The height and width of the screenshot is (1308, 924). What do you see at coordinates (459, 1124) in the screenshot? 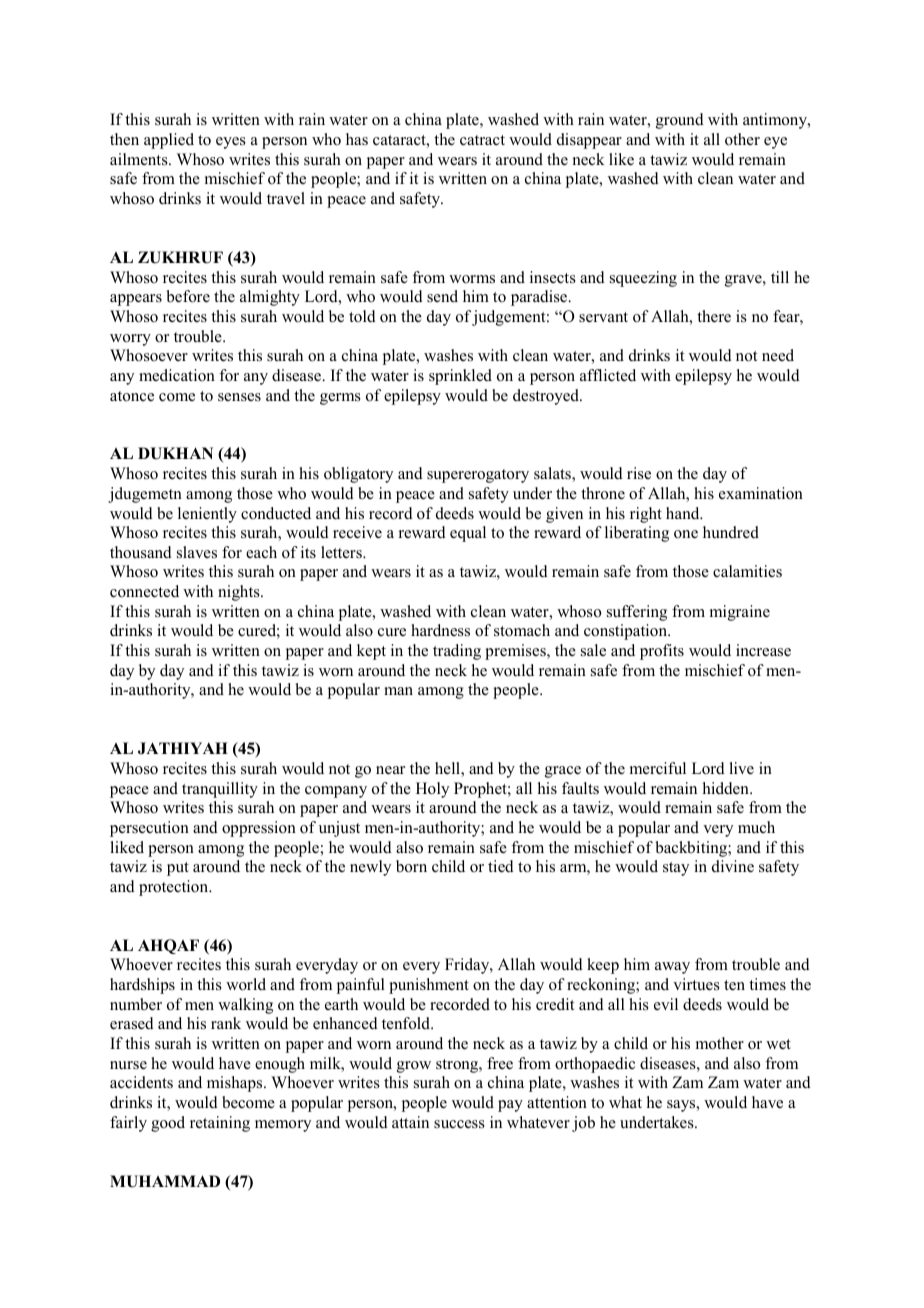
I see `success` at bounding box center [459, 1124].
